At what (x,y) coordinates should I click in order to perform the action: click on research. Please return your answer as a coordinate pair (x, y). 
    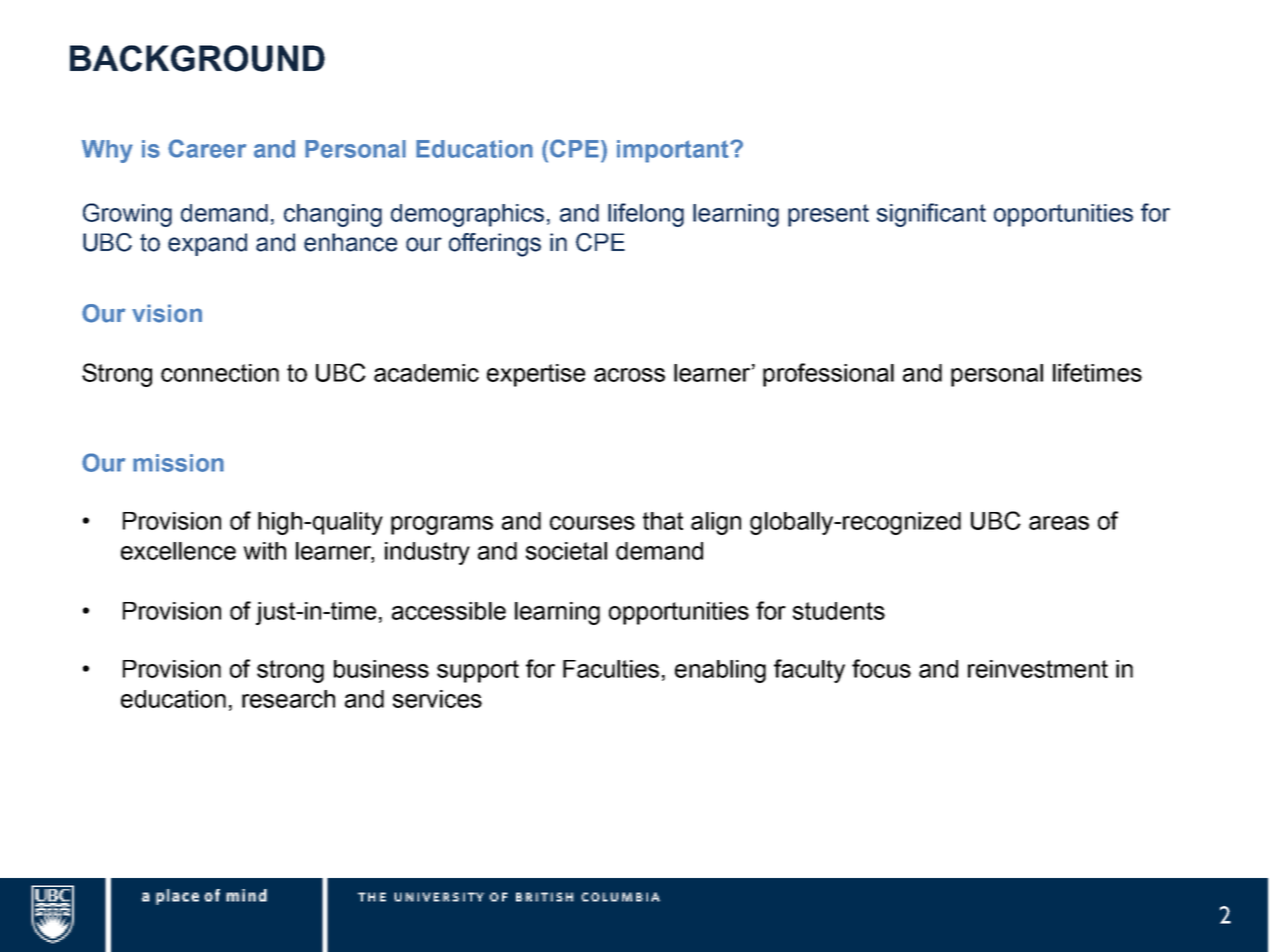
    Looking at the image, I should click on (288, 699).
